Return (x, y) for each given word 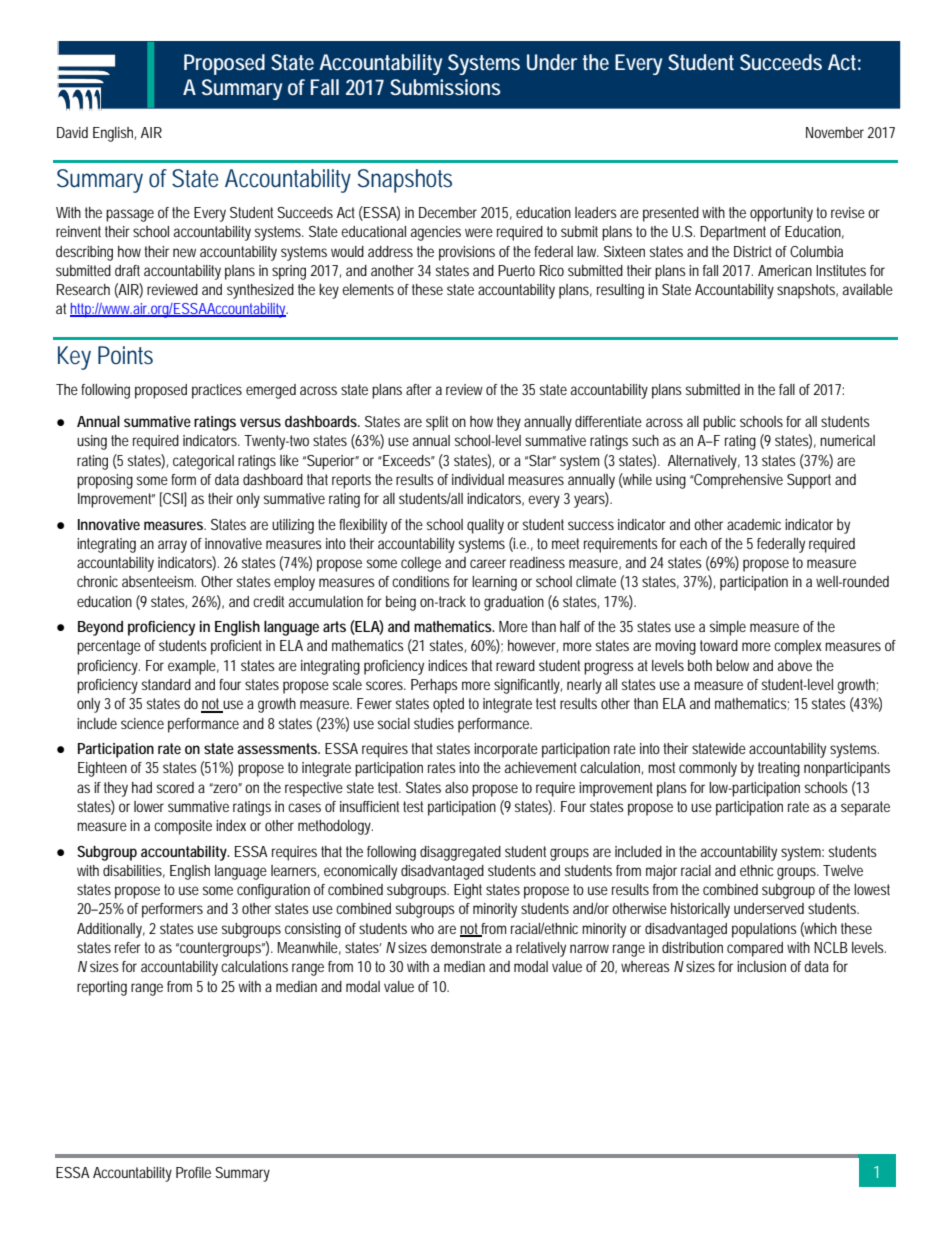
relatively (541, 949)
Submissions (445, 87)
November (837, 132)
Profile (193, 1172)
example (193, 667)
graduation (514, 603)
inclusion (761, 966)
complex (798, 647)
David (72, 132)
